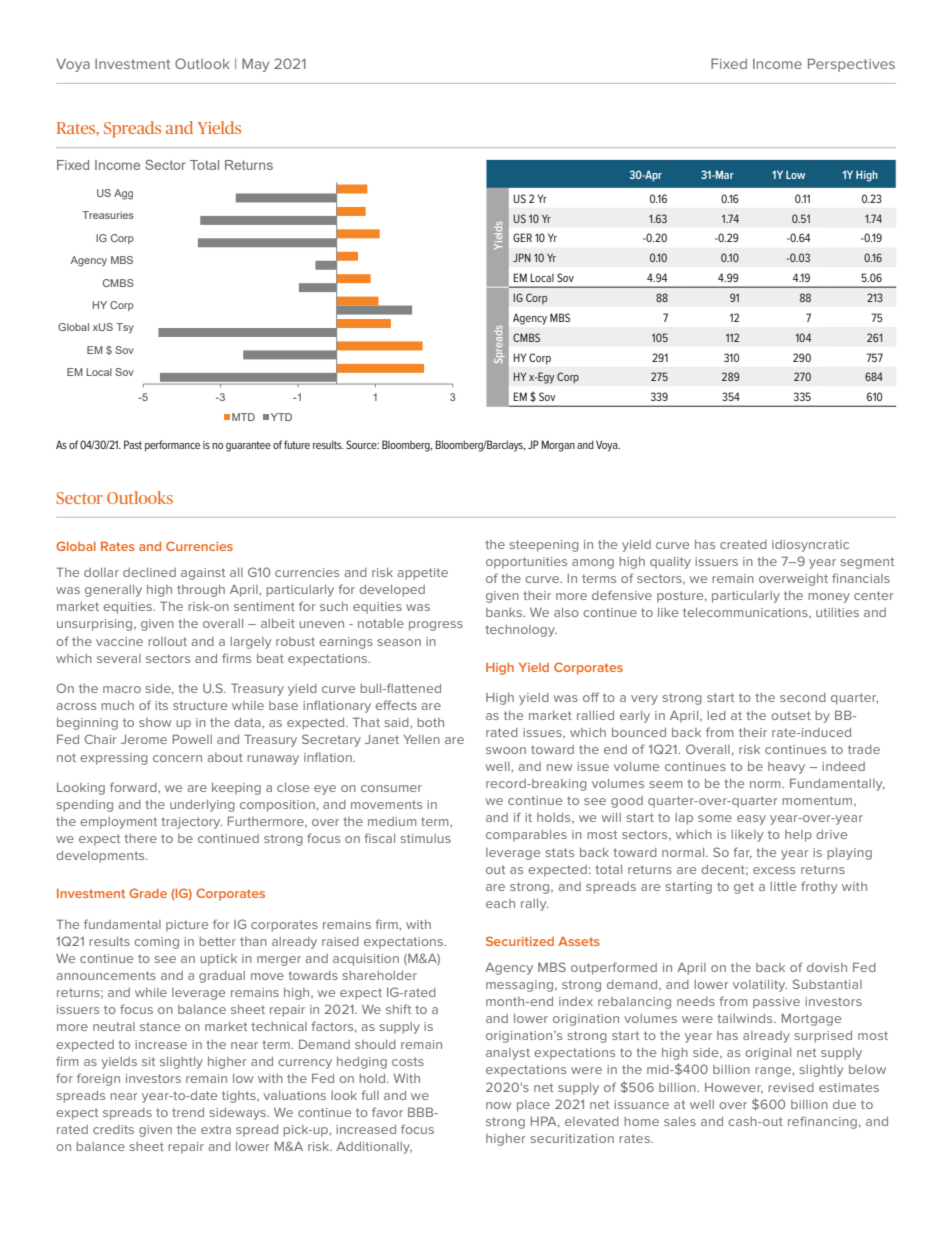  What do you see at coordinates (506, 750) in the document?
I see `swoon` at bounding box center [506, 750].
